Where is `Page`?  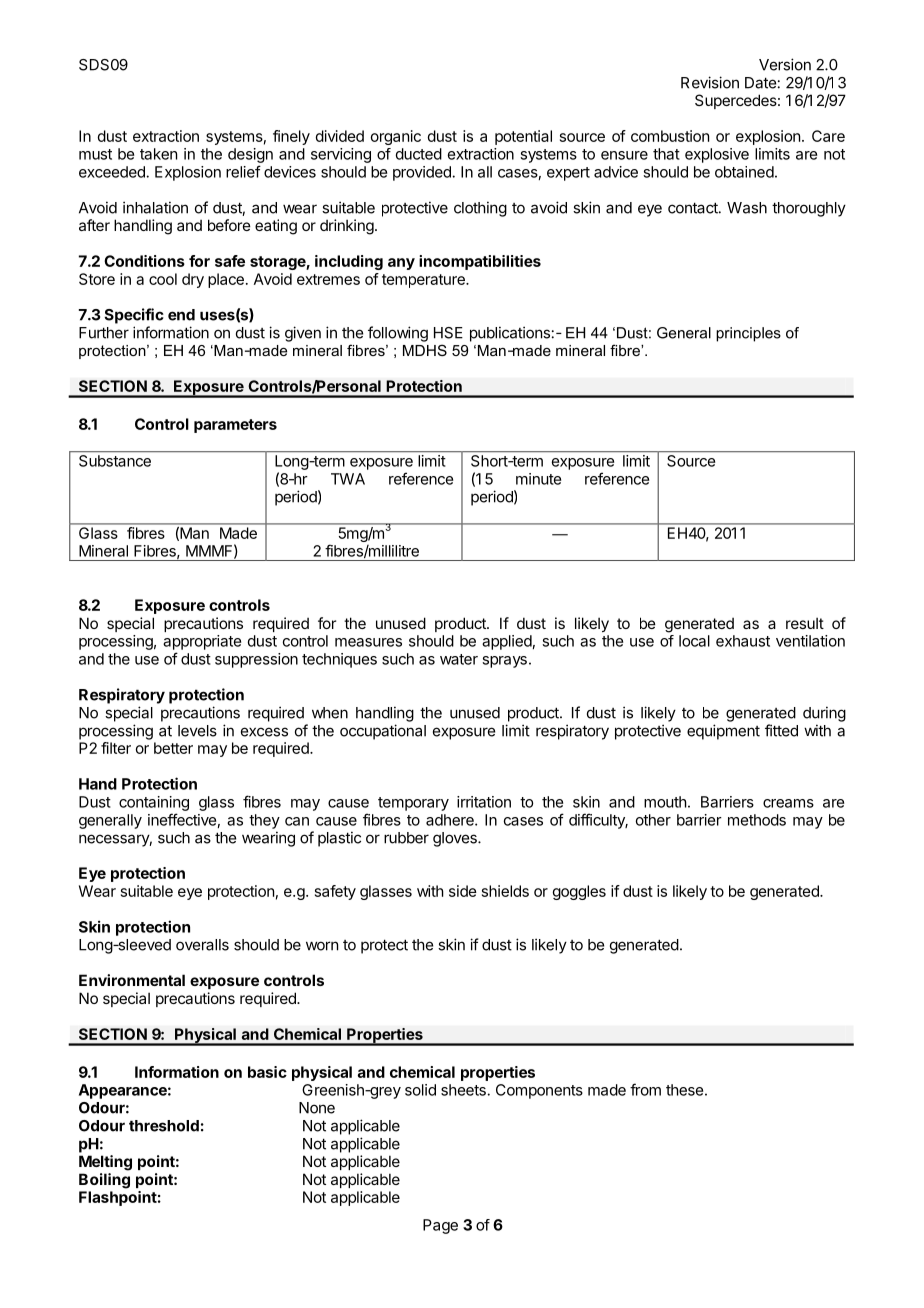 Page is located at coordinates (440, 1226).
